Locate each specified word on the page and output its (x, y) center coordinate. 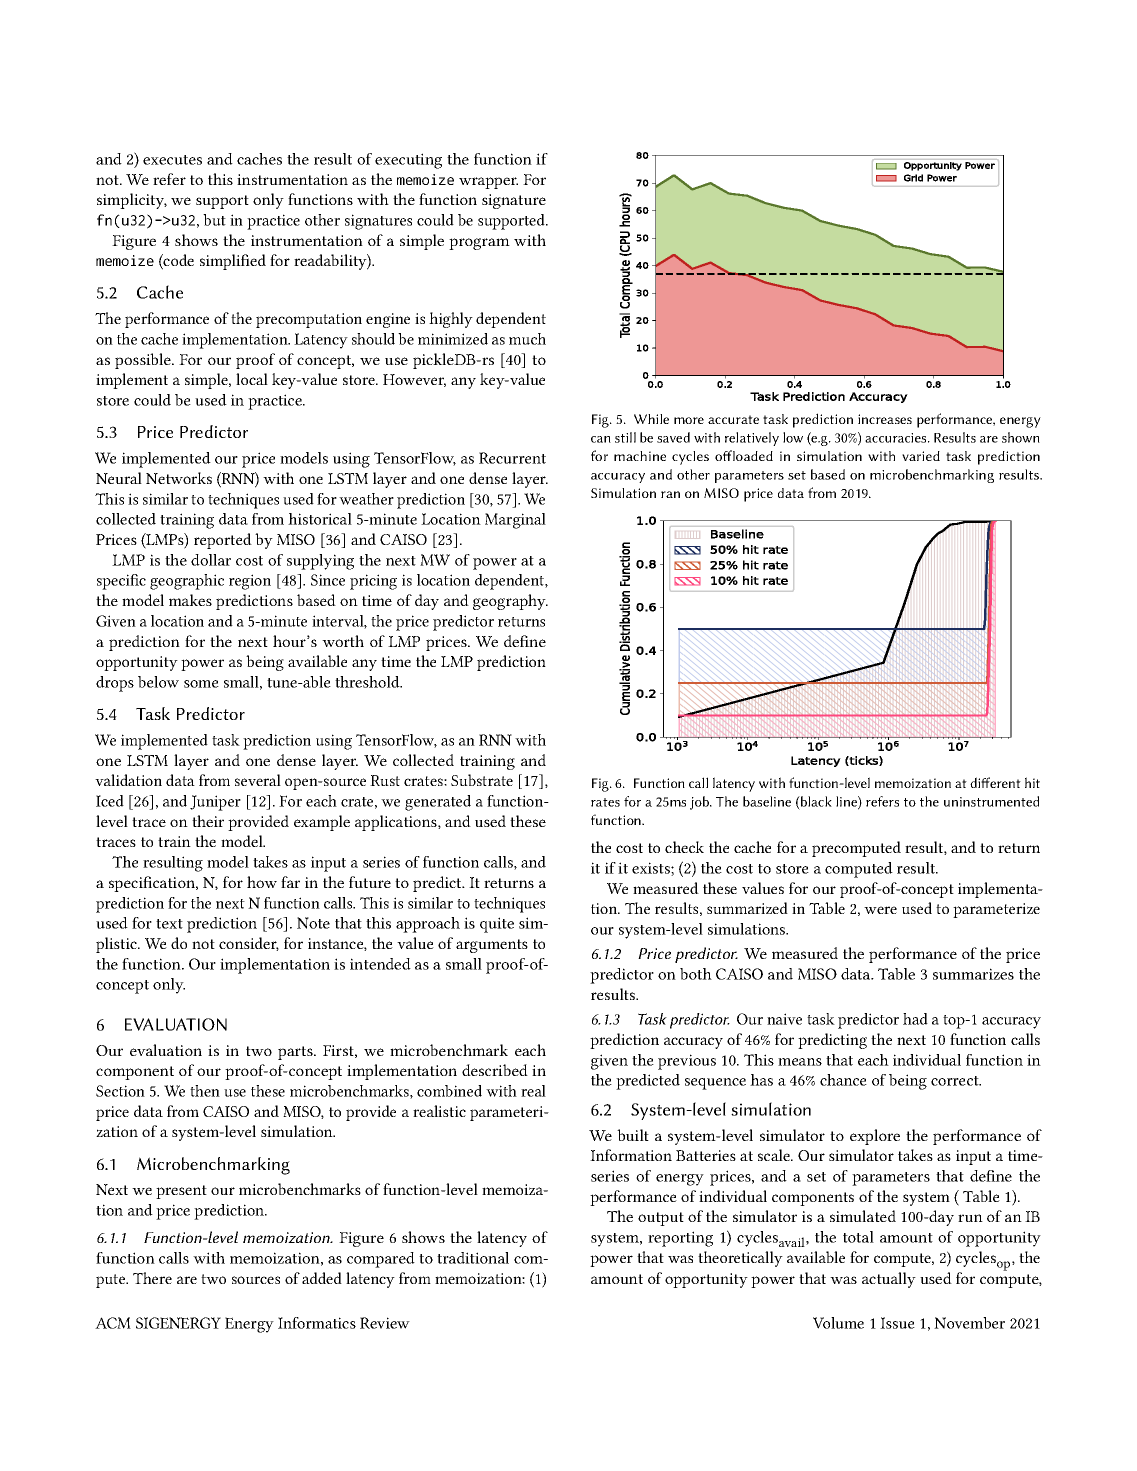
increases (885, 419)
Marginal (515, 521)
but (214, 220)
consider (249, 944)
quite (497, 925)
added (322, 1278)
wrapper (488, 183)
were (880, 910)
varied (921, 456)
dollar (211, 560)
